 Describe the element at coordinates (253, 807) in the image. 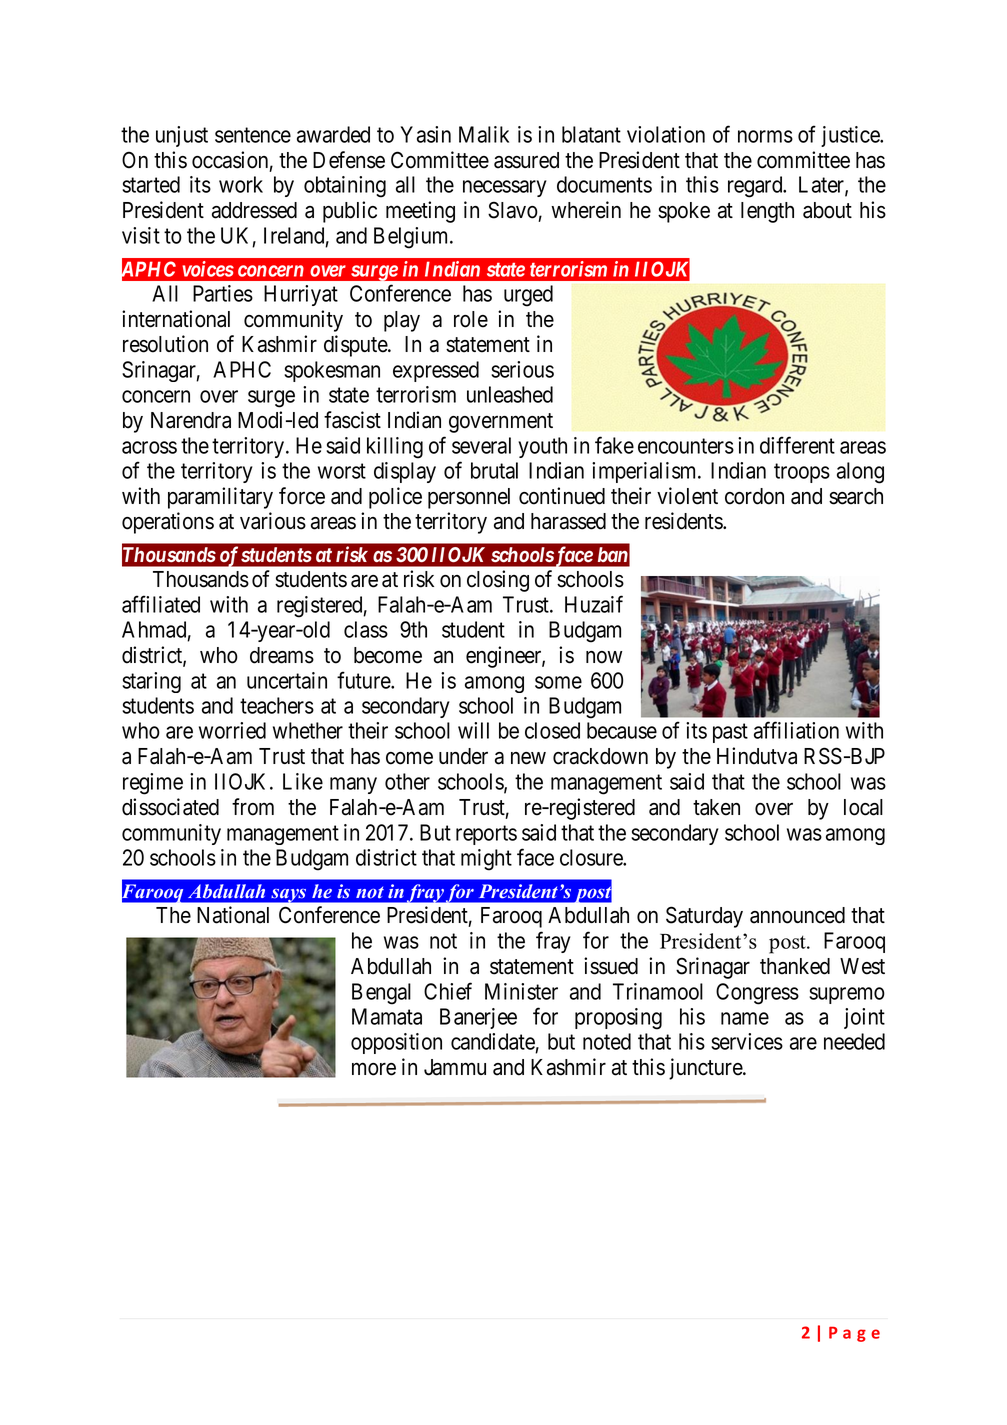

I see `from` at that location.
